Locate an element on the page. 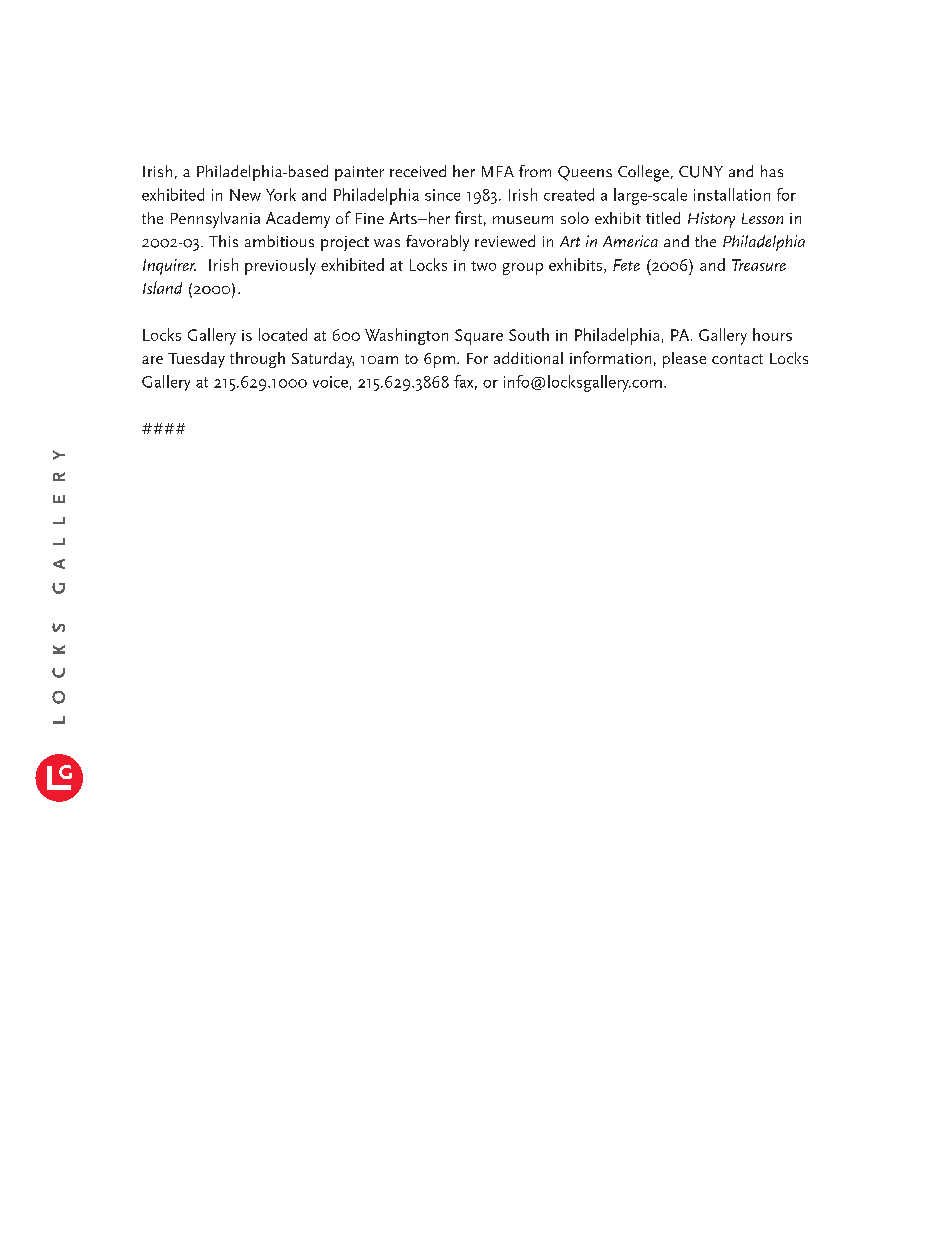 The width and height of the image is (952, 1233). Square is located at coordinates (479, 337).
